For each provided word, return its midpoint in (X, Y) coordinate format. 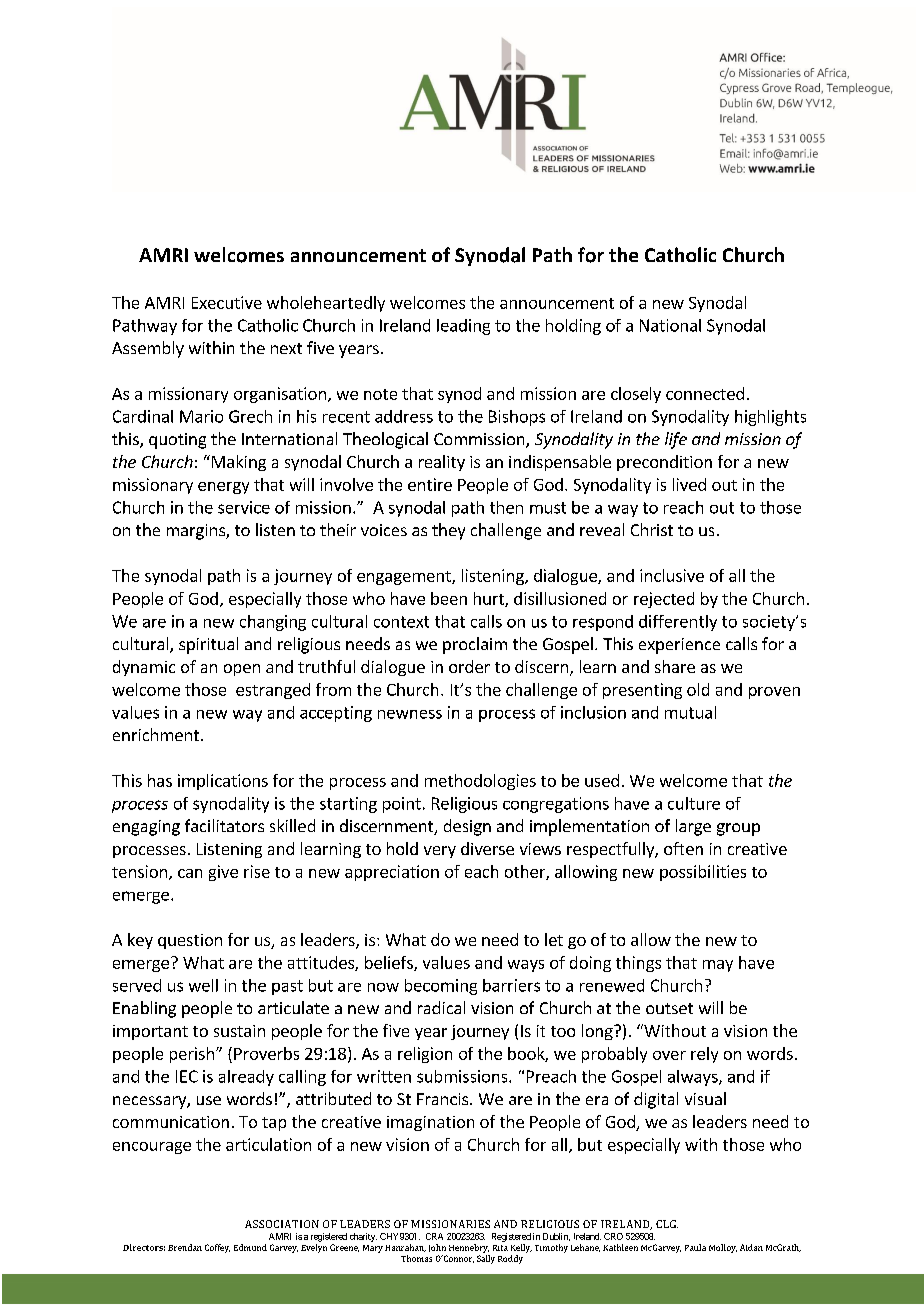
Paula (695, 1247)
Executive (227, 302)
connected (705, 393)
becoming (441, 987)
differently (678, 623)
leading (463, 327)
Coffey (217, 1248)
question (190, 941)
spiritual (208, 645)
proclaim (475, 645)
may (718, 966)
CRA (434, 1236)
